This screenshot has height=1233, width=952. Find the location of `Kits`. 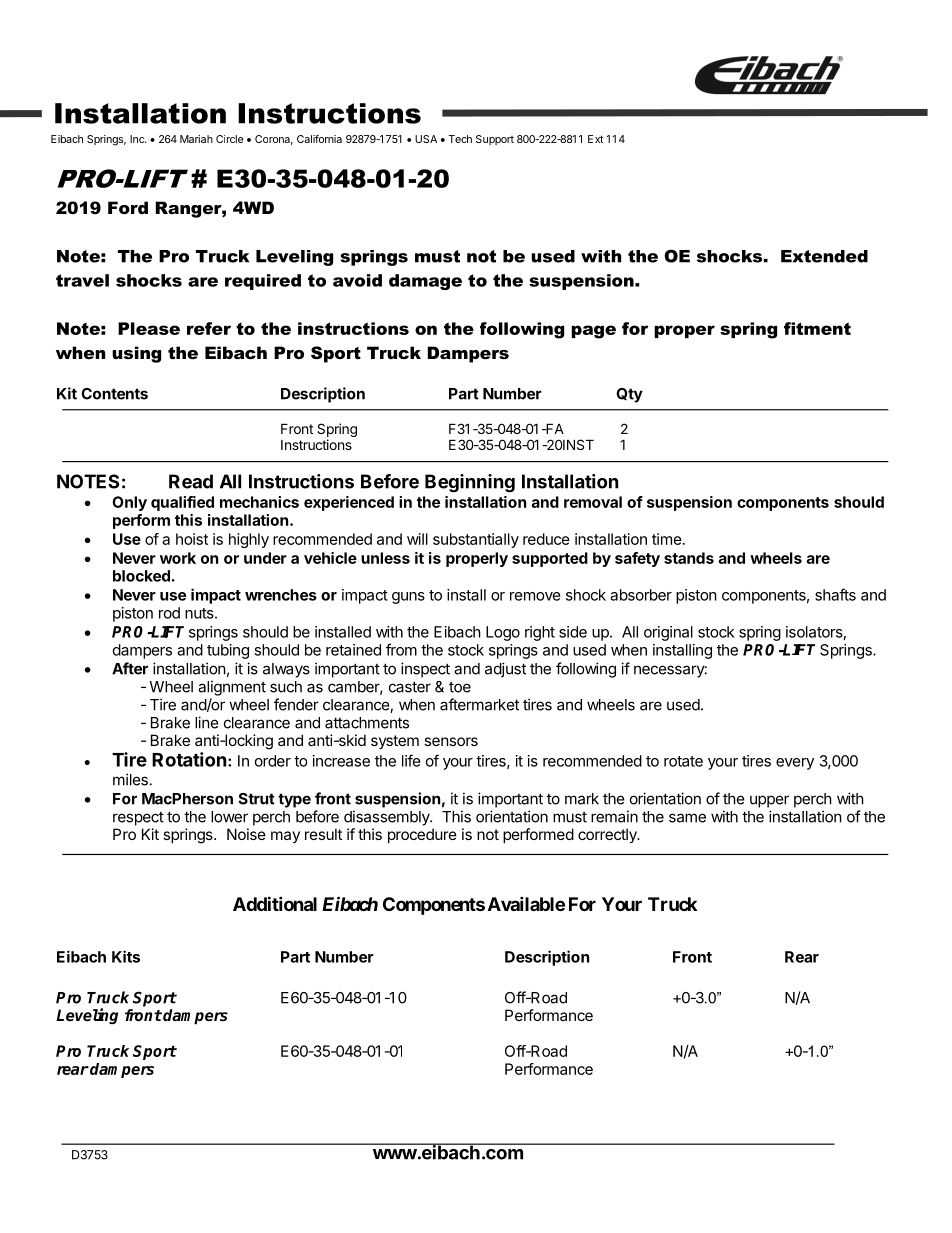

Kits is located at coordinates (126, 956).
